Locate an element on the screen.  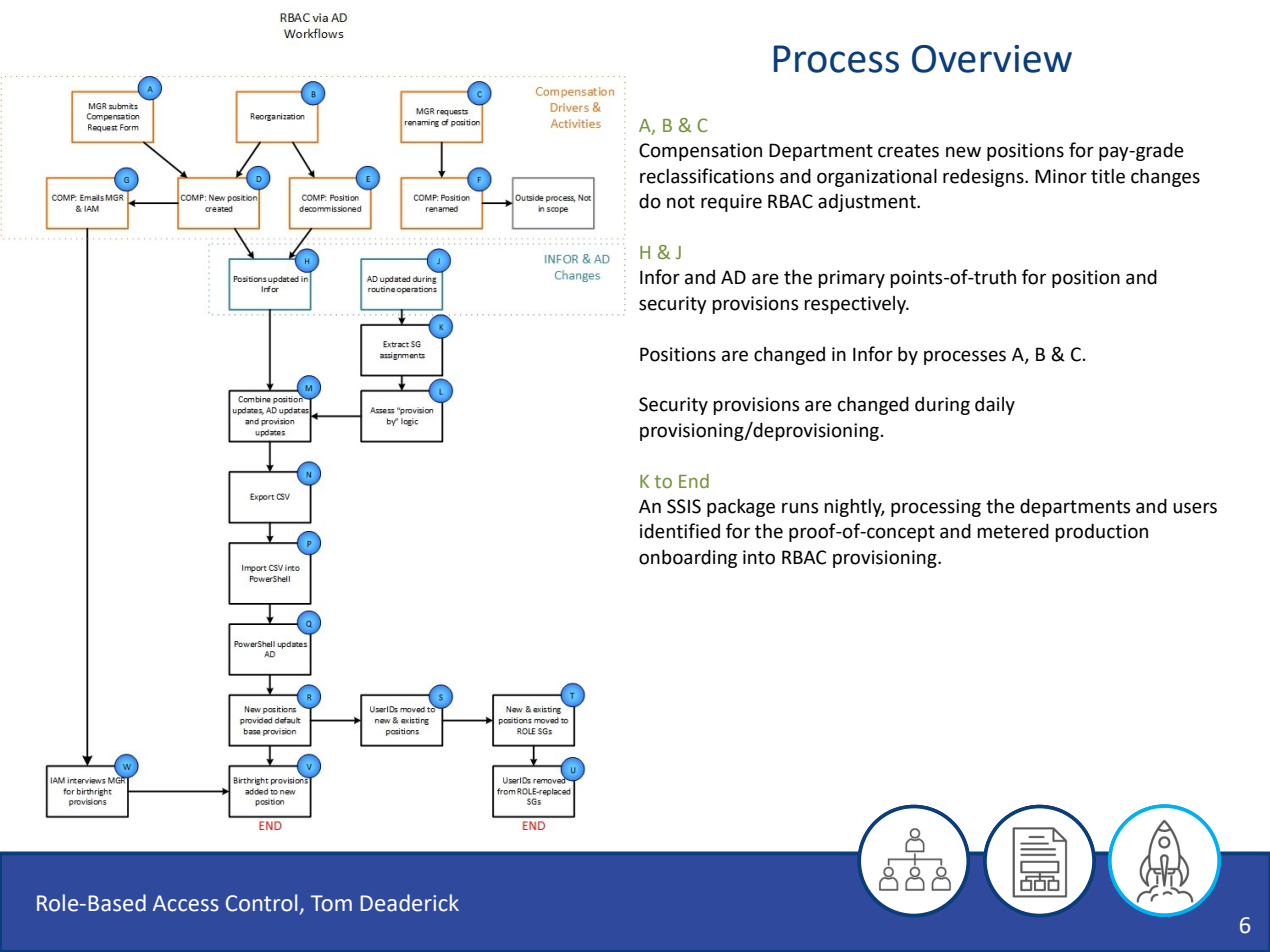
metered is located at coordinates (1013, 531).
